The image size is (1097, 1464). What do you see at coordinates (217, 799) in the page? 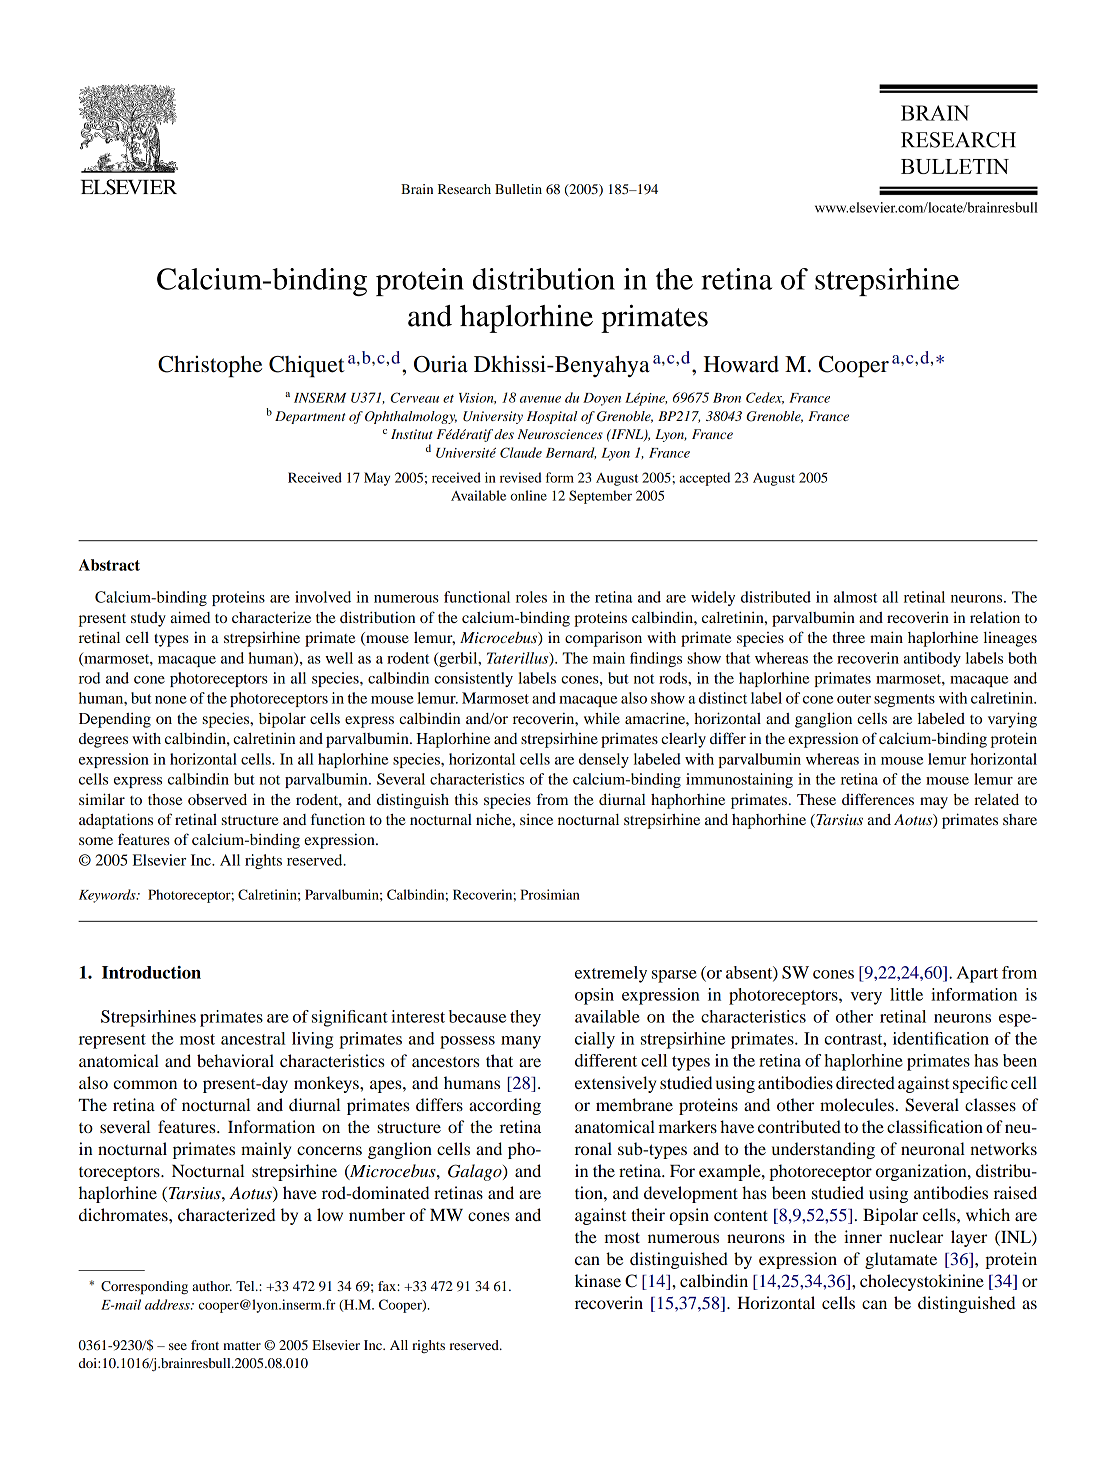
I see `observed` at bounding box center [217, 799].
